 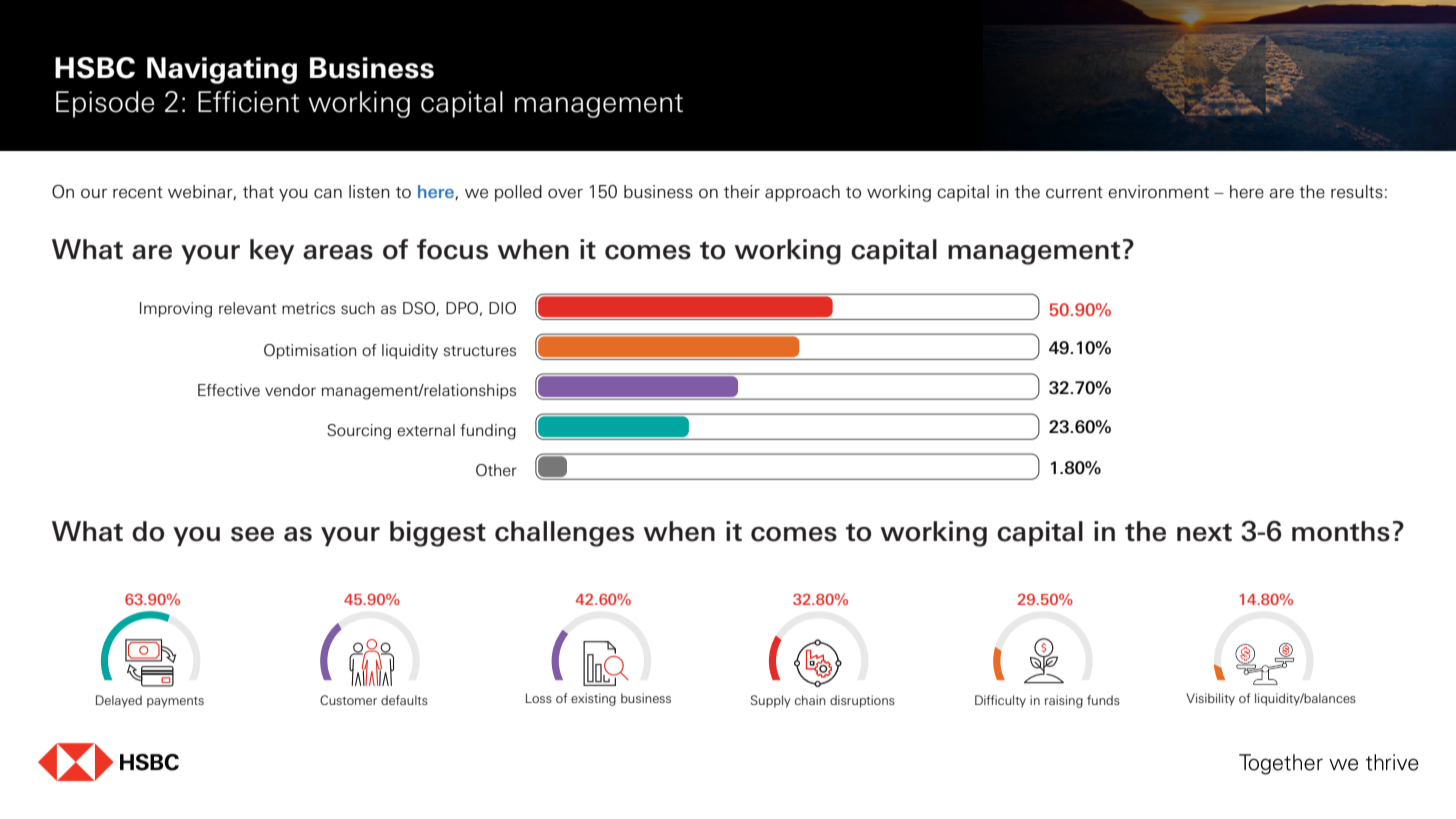 What do you see at coordinates (802, 193) in the screenshot?
I see `approach` at bounding box center [802, 193].
